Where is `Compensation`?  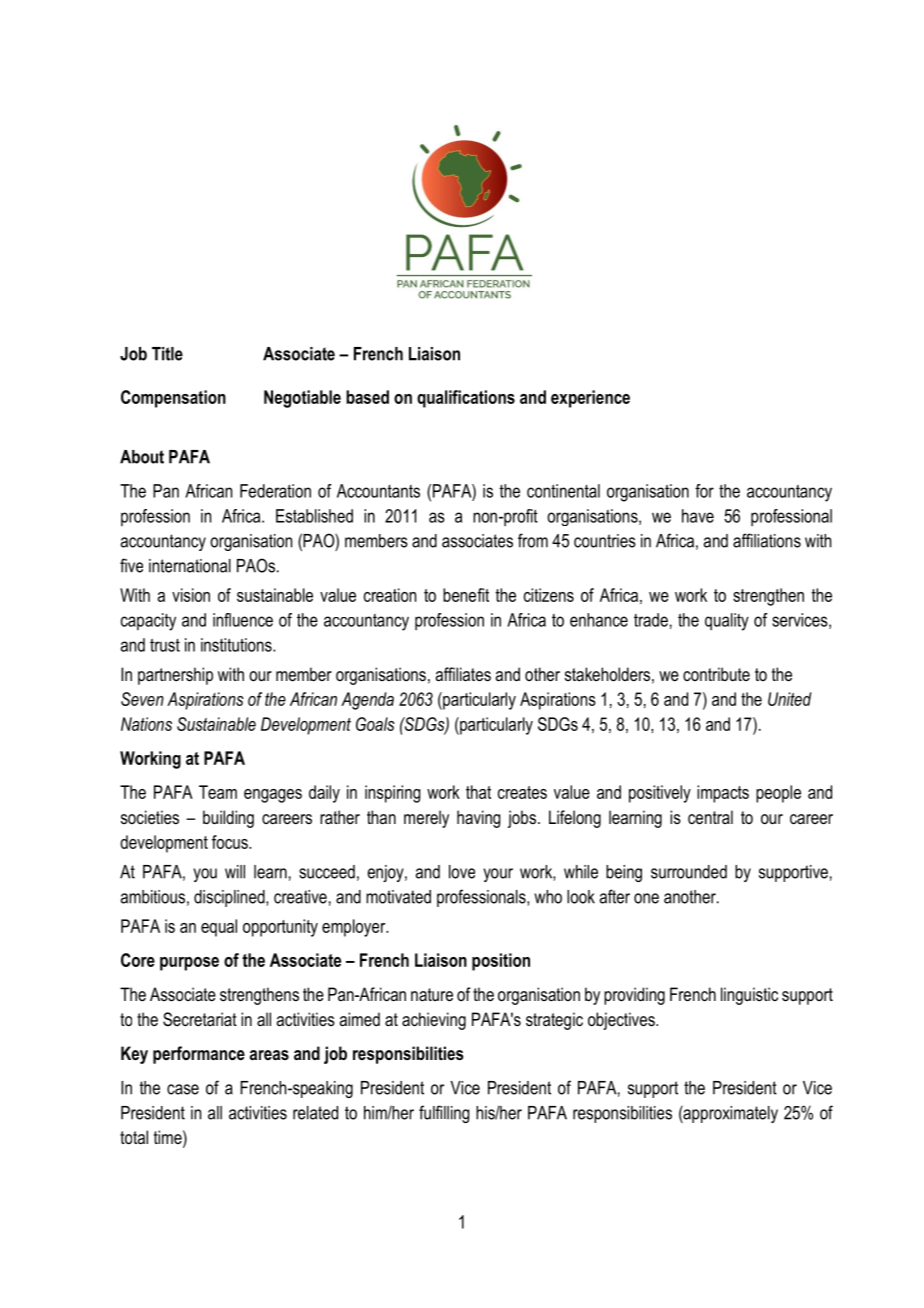 Compensation is located at coordinates (173, 399).
